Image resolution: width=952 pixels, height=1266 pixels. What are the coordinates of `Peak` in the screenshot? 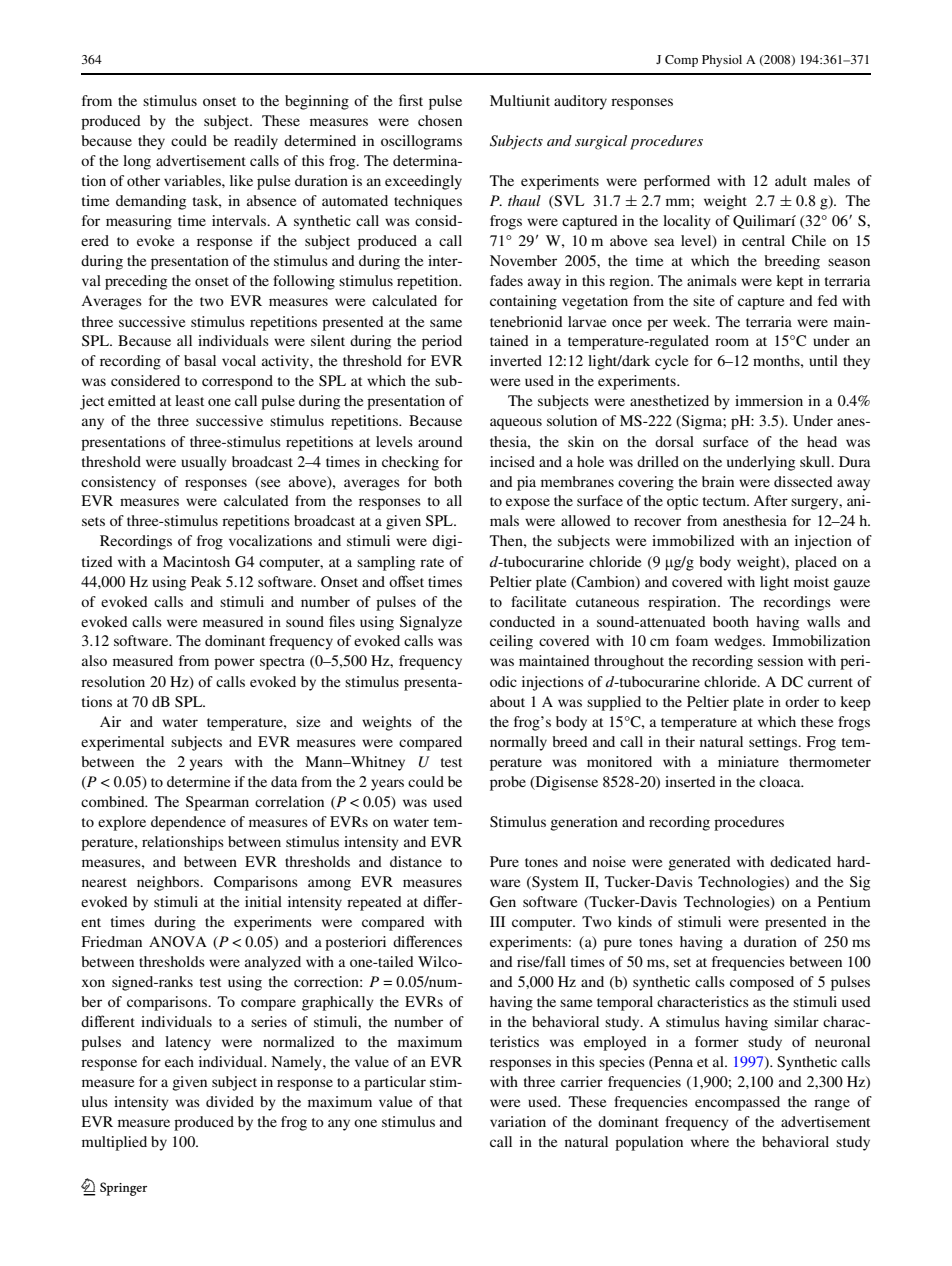 It's located at (206, 581).
